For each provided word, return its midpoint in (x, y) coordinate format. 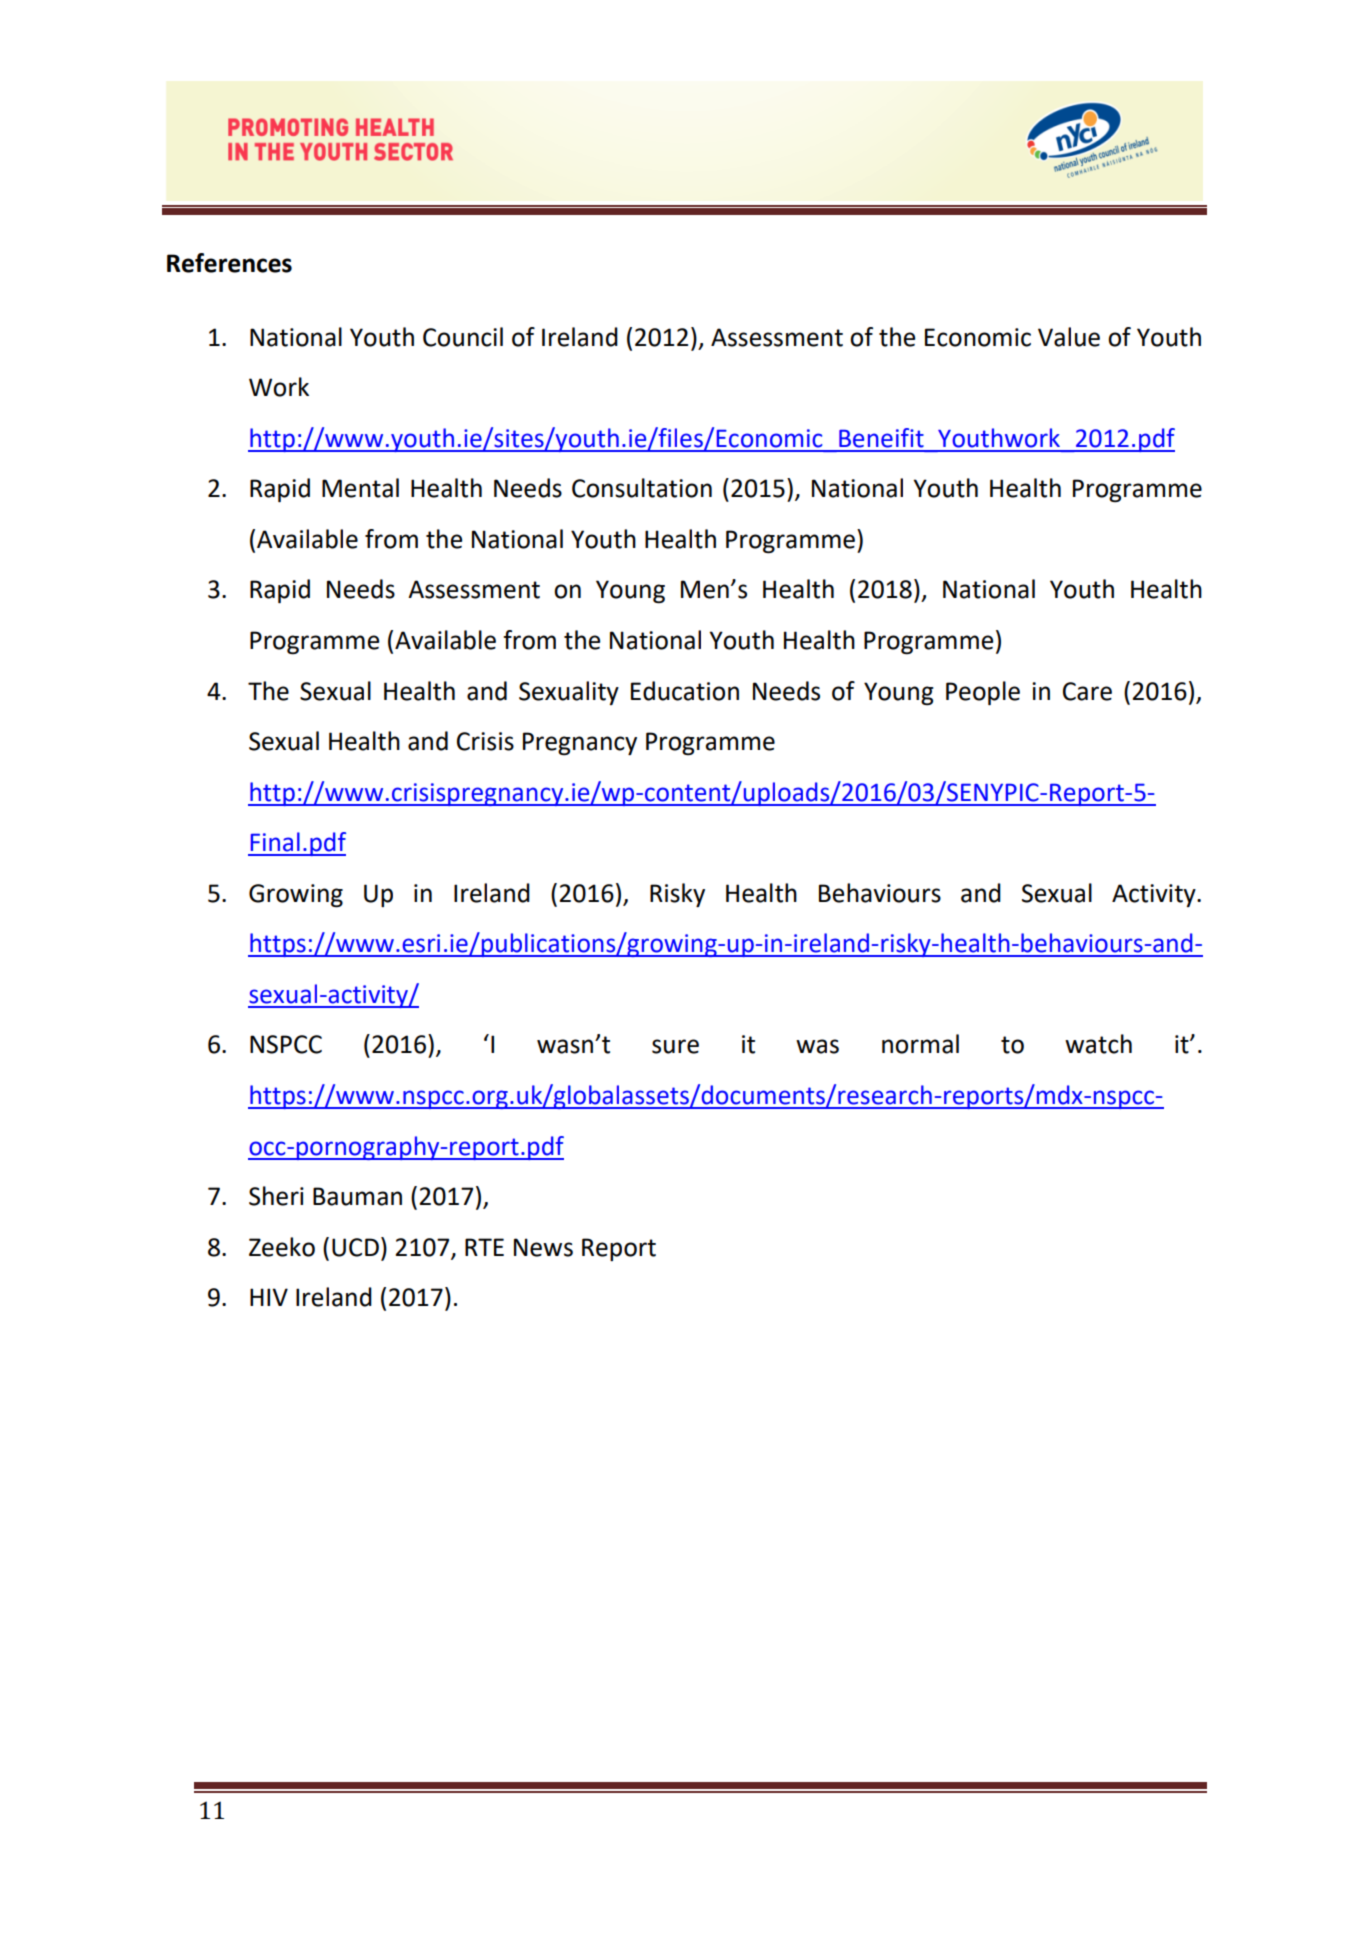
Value (1069, 337)
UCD (355, 1247)
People (983, 693)
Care (1087, 691)
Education (685, 691)
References (229, 263)
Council (463, 337)
